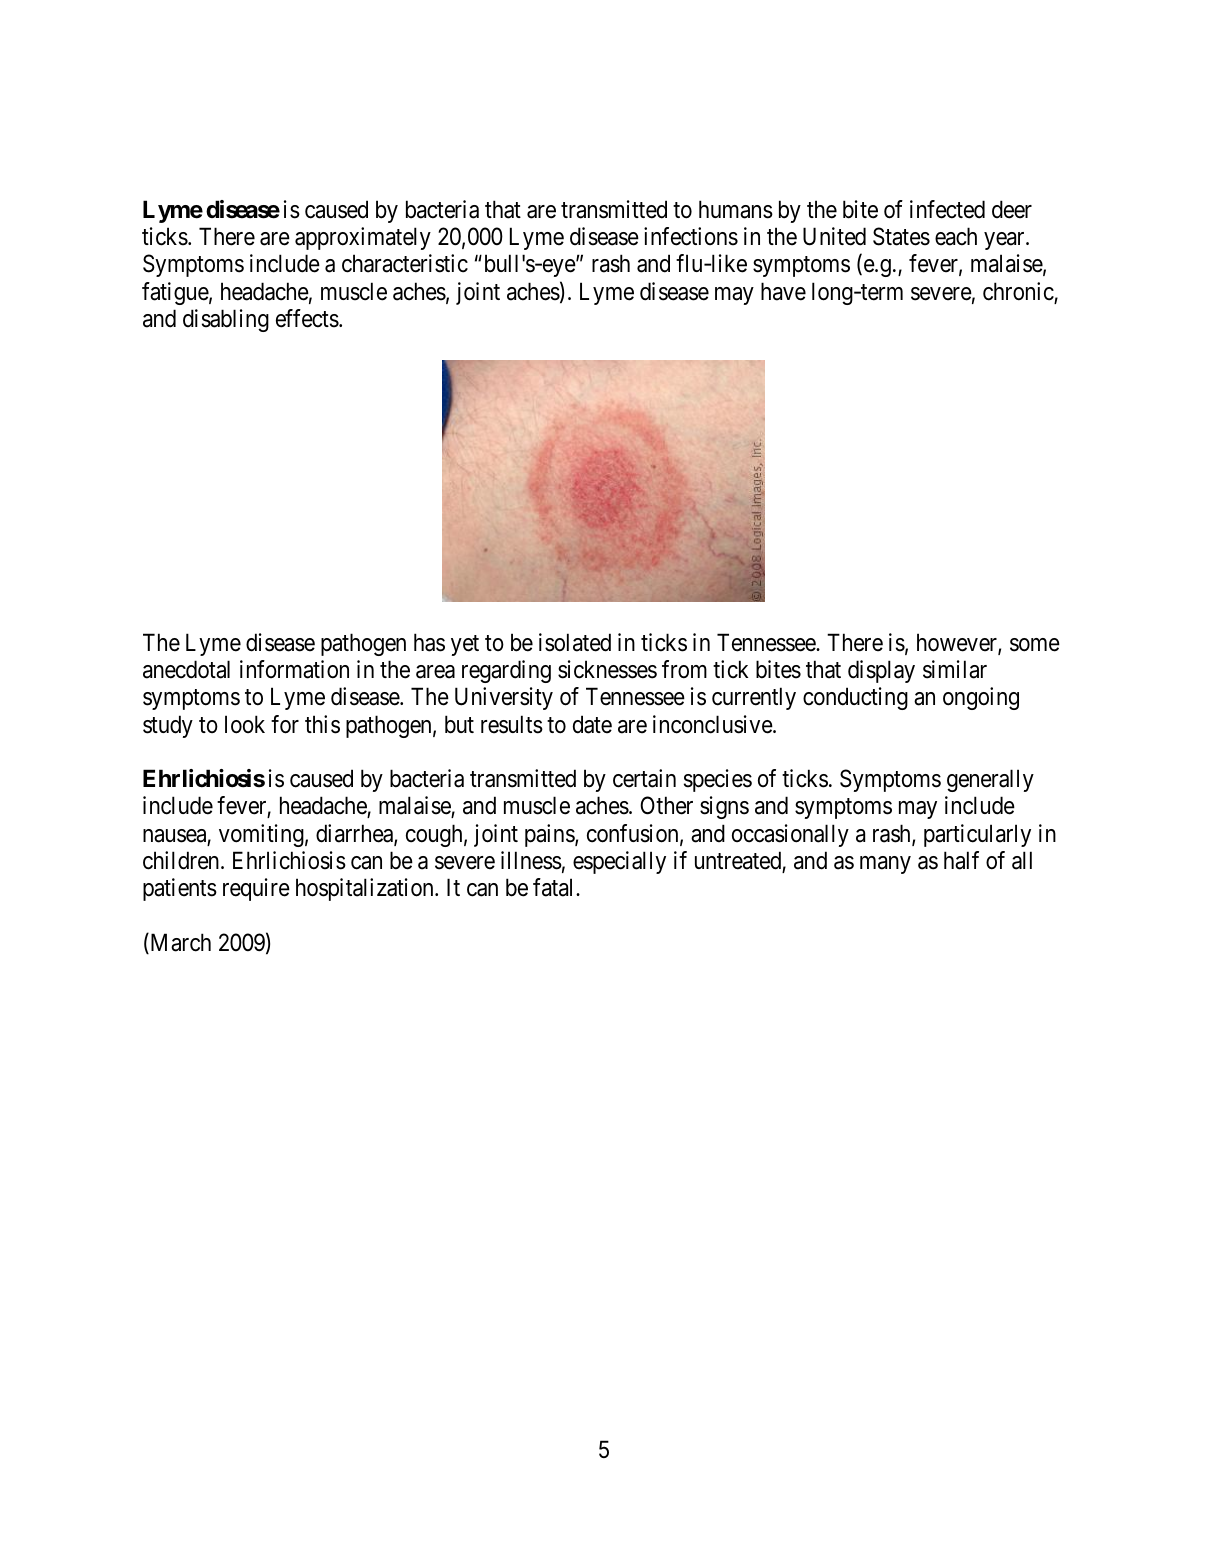  I want to click on look, so click(245, 724).
